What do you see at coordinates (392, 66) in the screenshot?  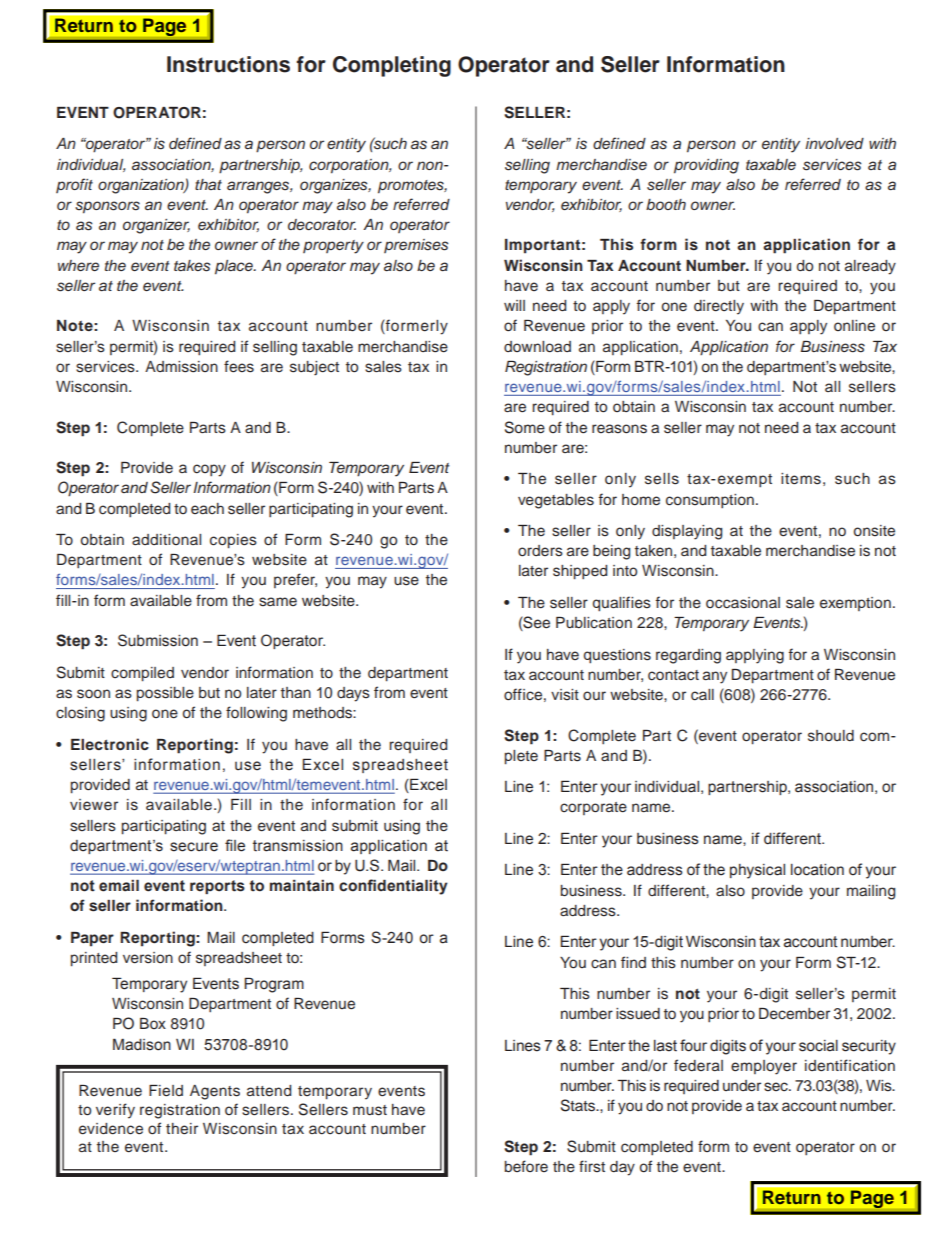 I see `Completing` at bounding box center [392, 66].
